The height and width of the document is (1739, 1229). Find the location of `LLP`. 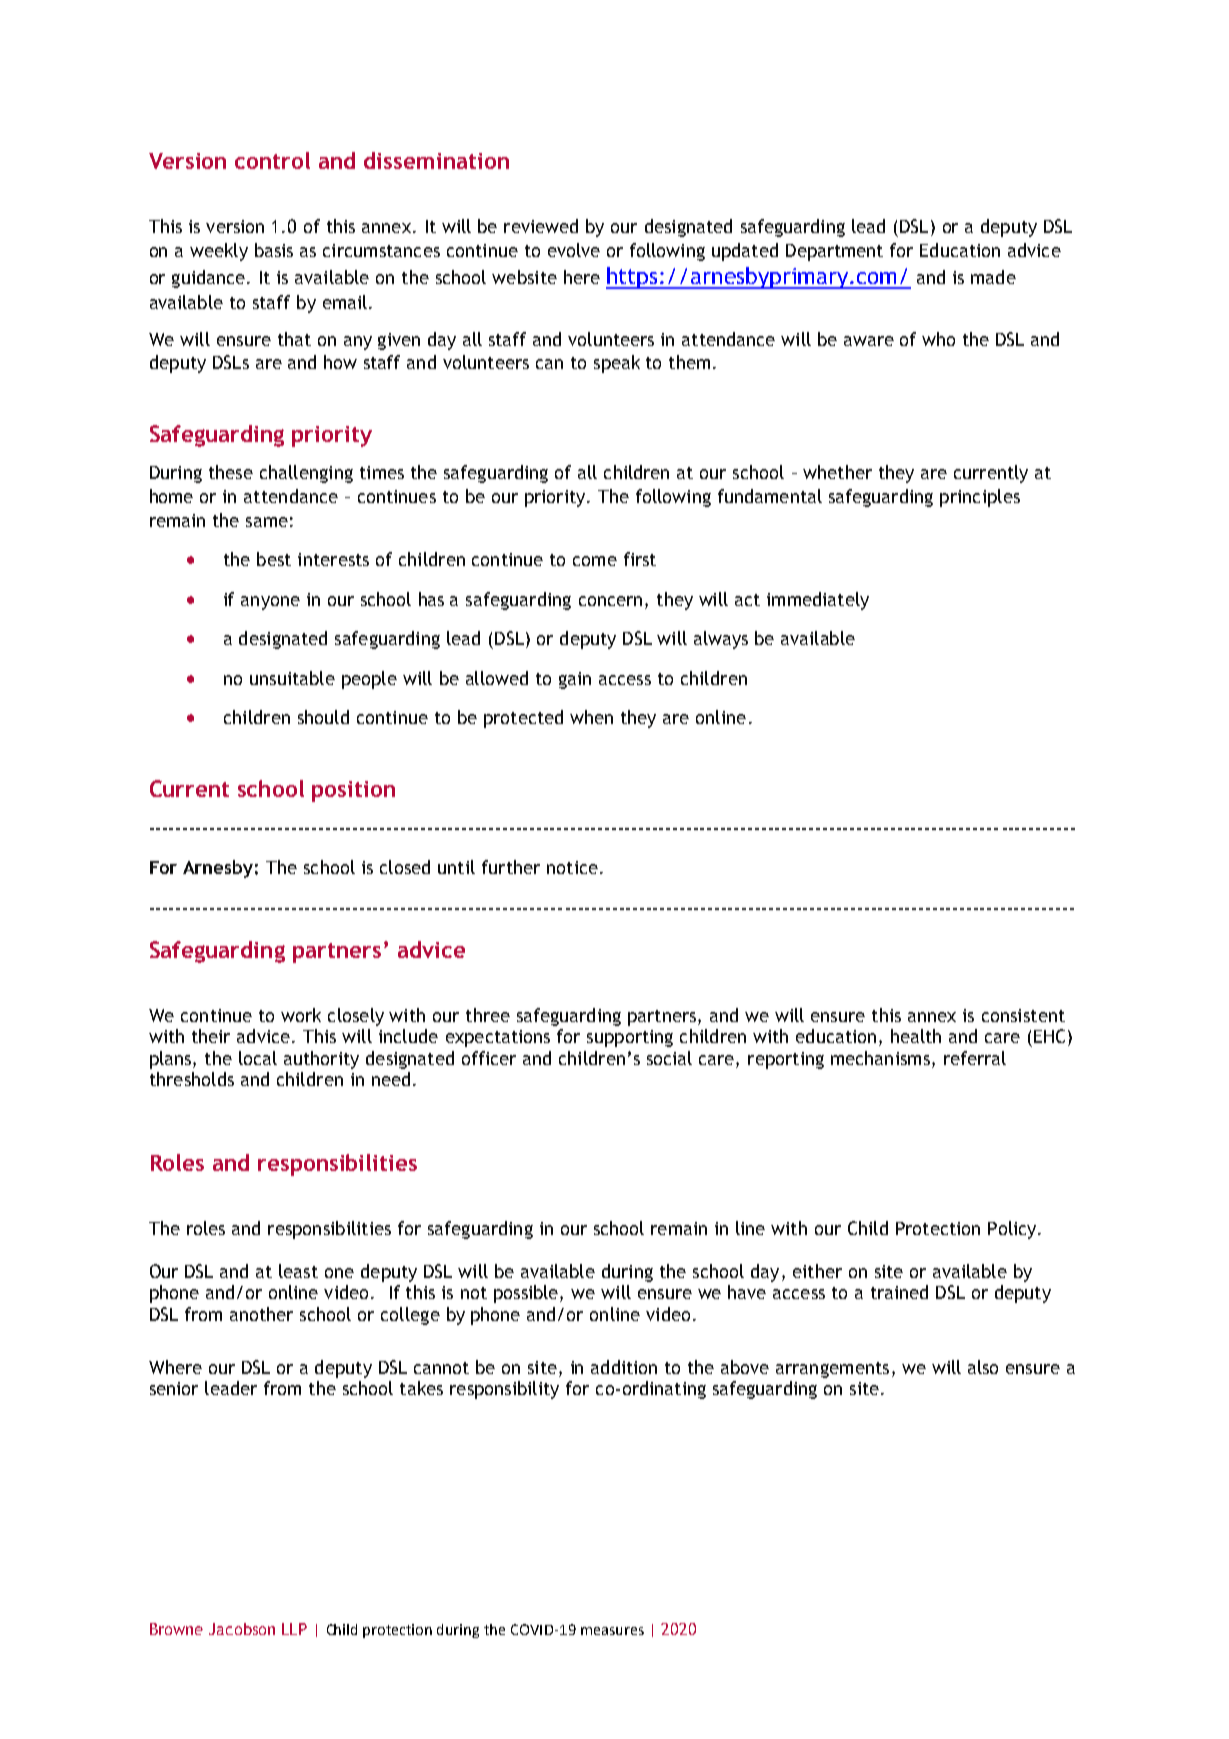

LLP is located at coordinates (294, 1629).
